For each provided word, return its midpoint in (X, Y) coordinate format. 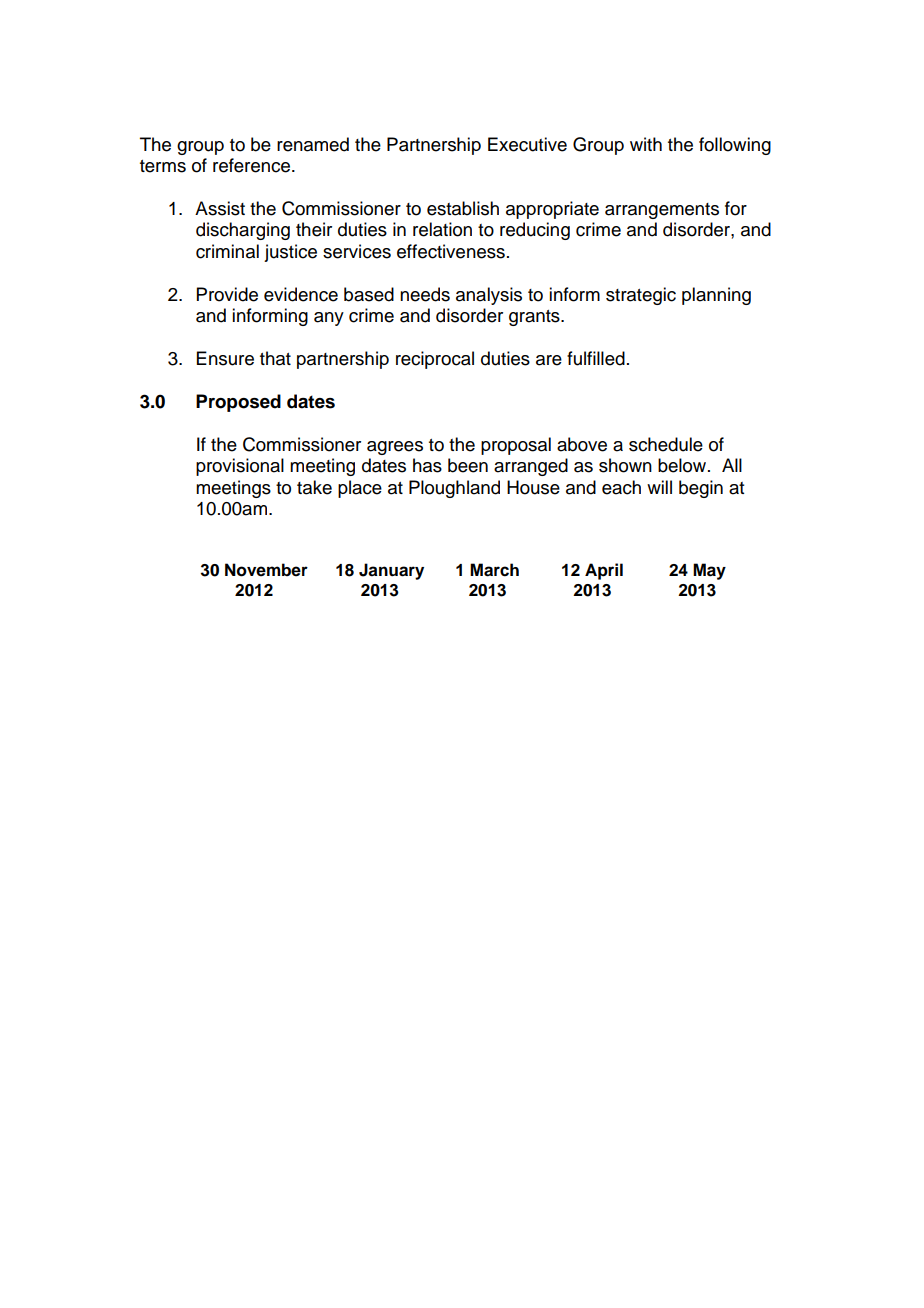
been (468, 465)
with (646, 144)
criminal (227, 251)
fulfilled (596, 358)
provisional (240, 467)
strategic (641, 296)
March (494, 570)
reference (253, 165)
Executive (527, 144)
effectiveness (451, 251)
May (709, 571)
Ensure (225, 358)
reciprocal (435, 360)
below (683, 465)
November (266, 570)
